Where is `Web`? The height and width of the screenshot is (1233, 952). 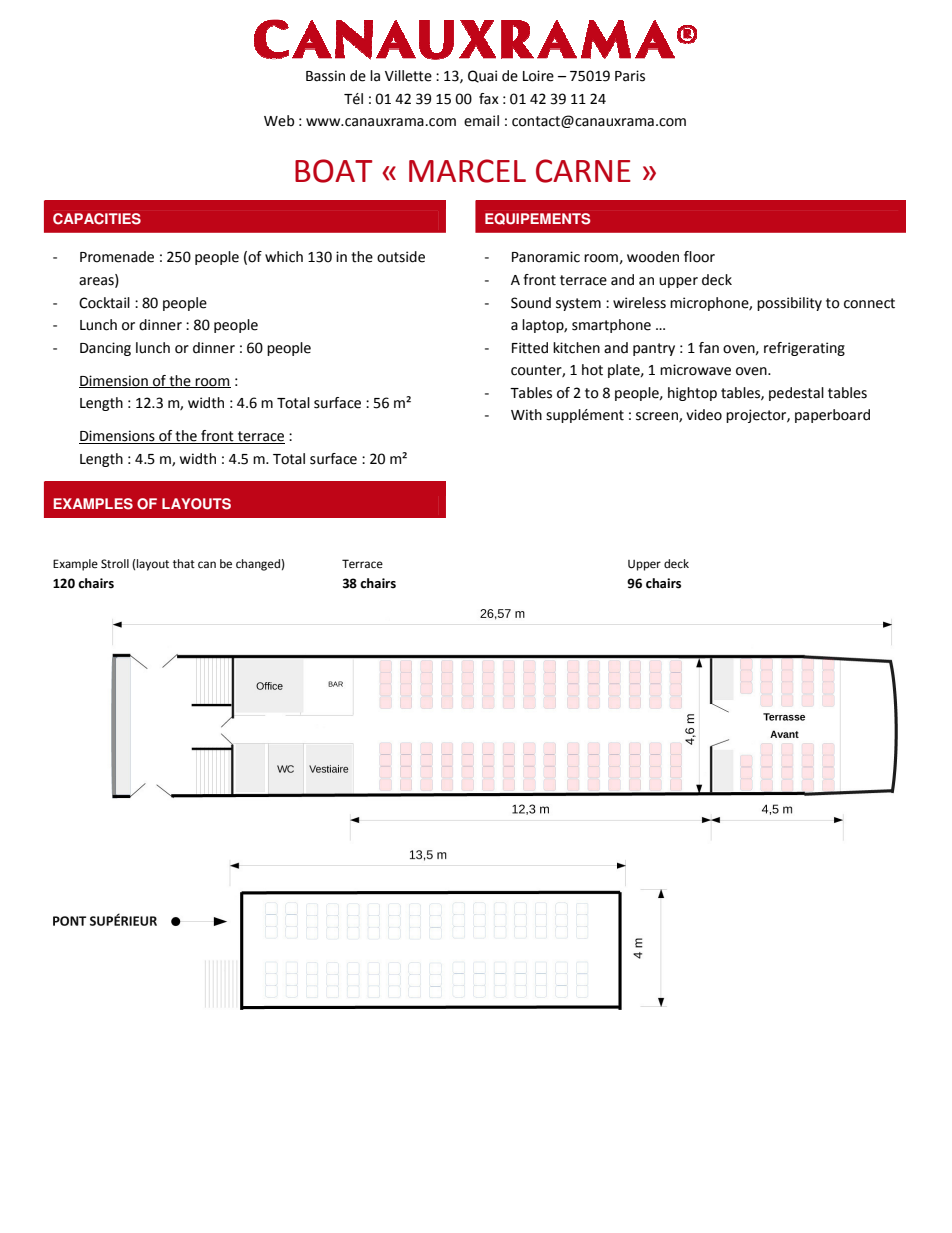
Web is located at coordinates (279, 121).
